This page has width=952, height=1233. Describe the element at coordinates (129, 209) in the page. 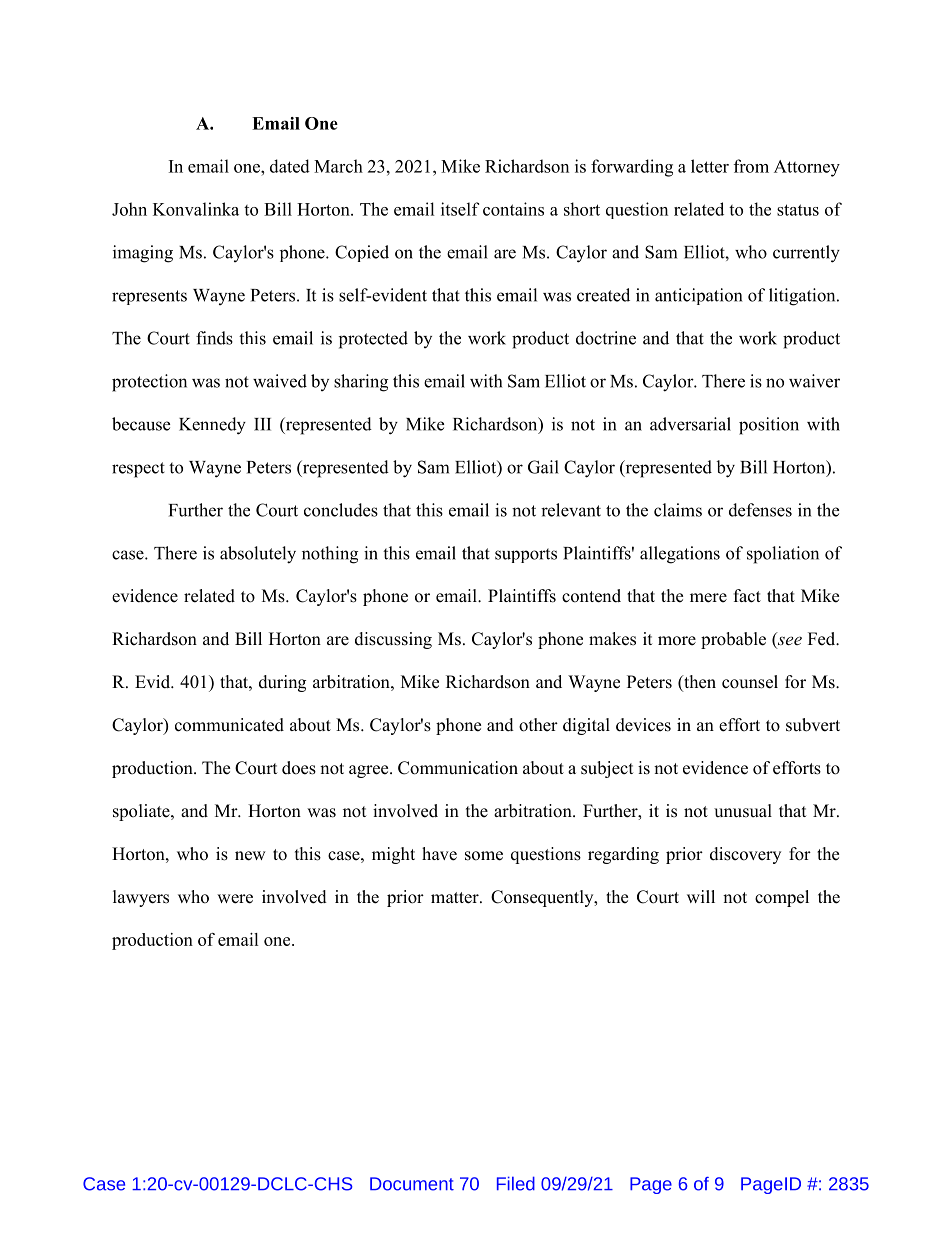

I see `John` at that location.
